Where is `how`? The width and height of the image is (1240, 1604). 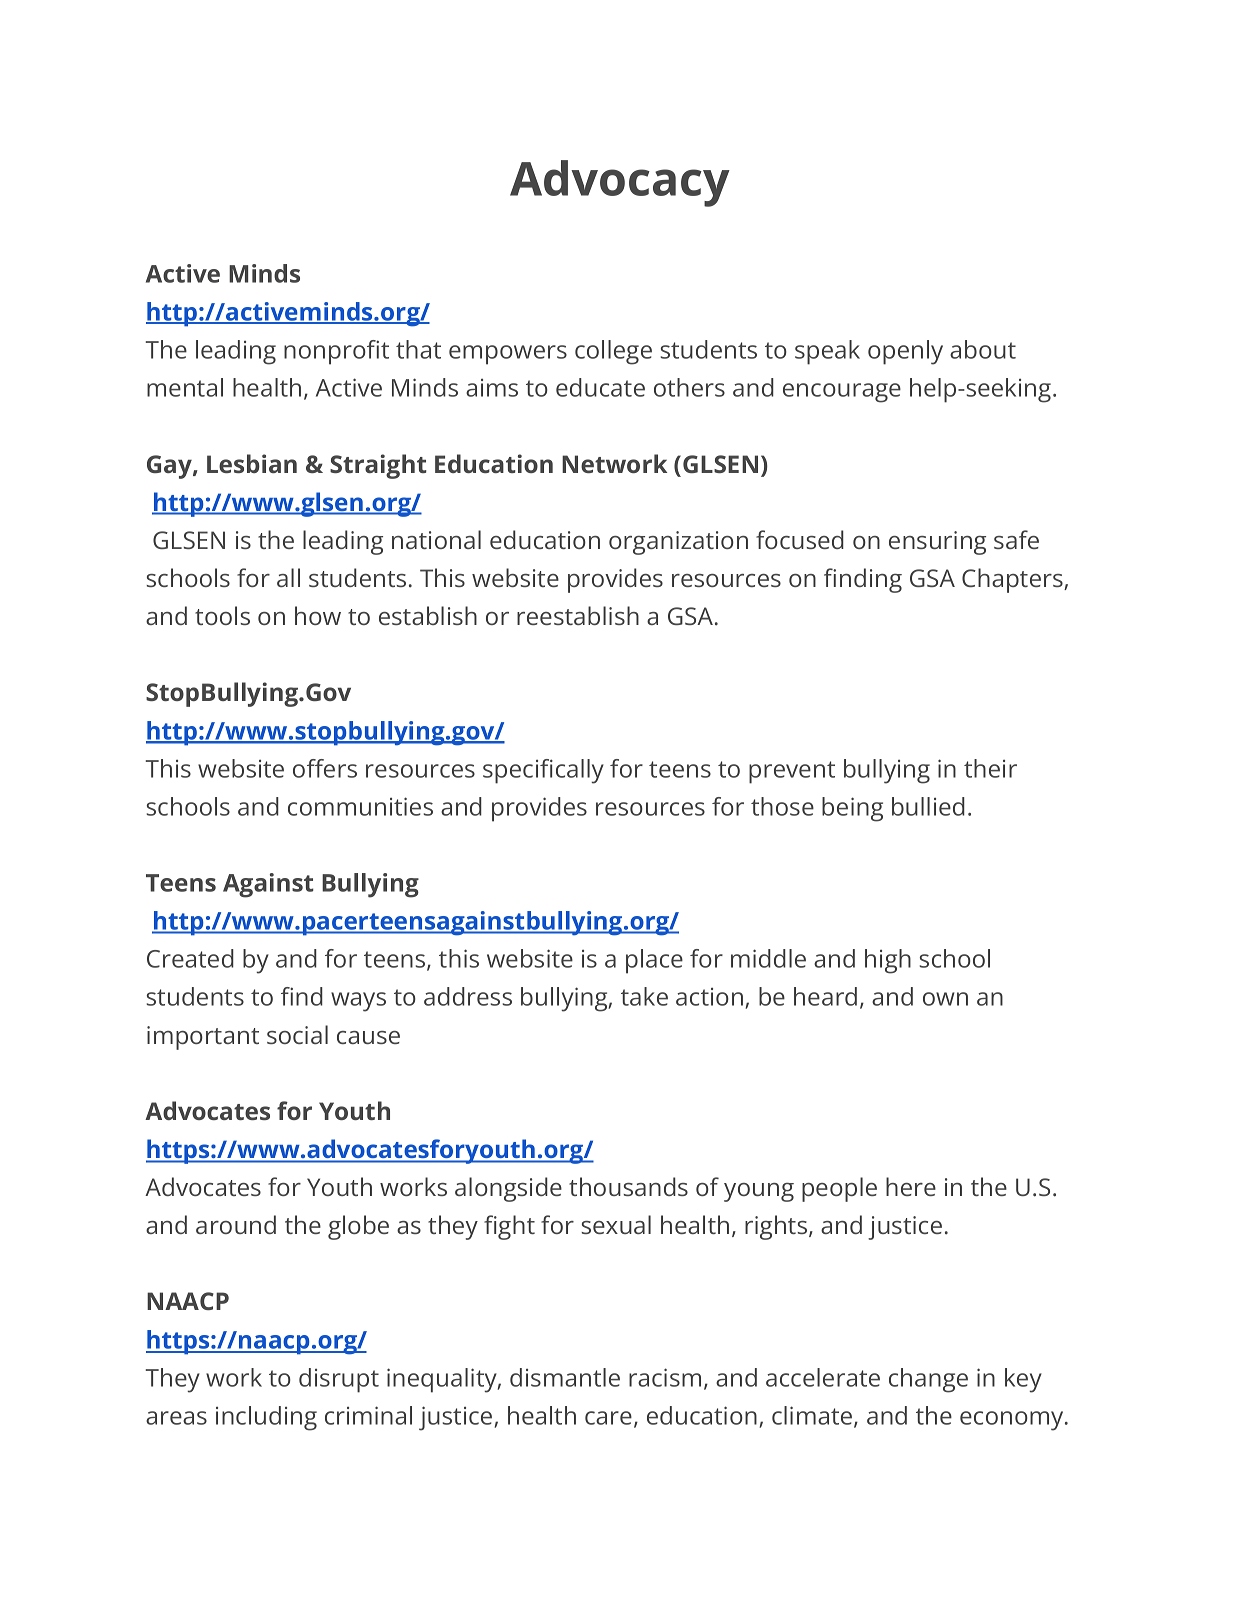
how is located at coordinates (318, 615).
